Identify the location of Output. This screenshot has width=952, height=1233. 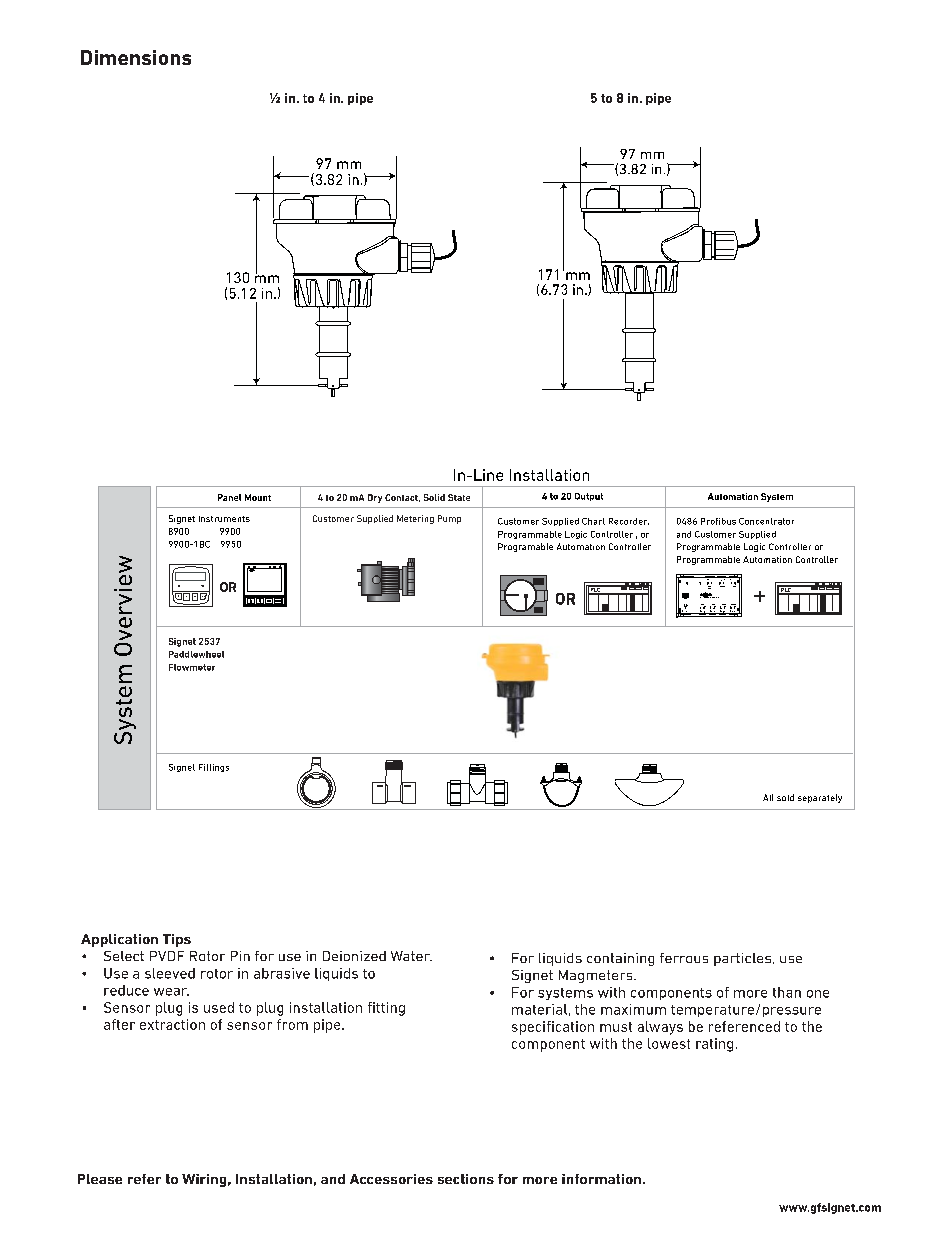
(589, 497).
